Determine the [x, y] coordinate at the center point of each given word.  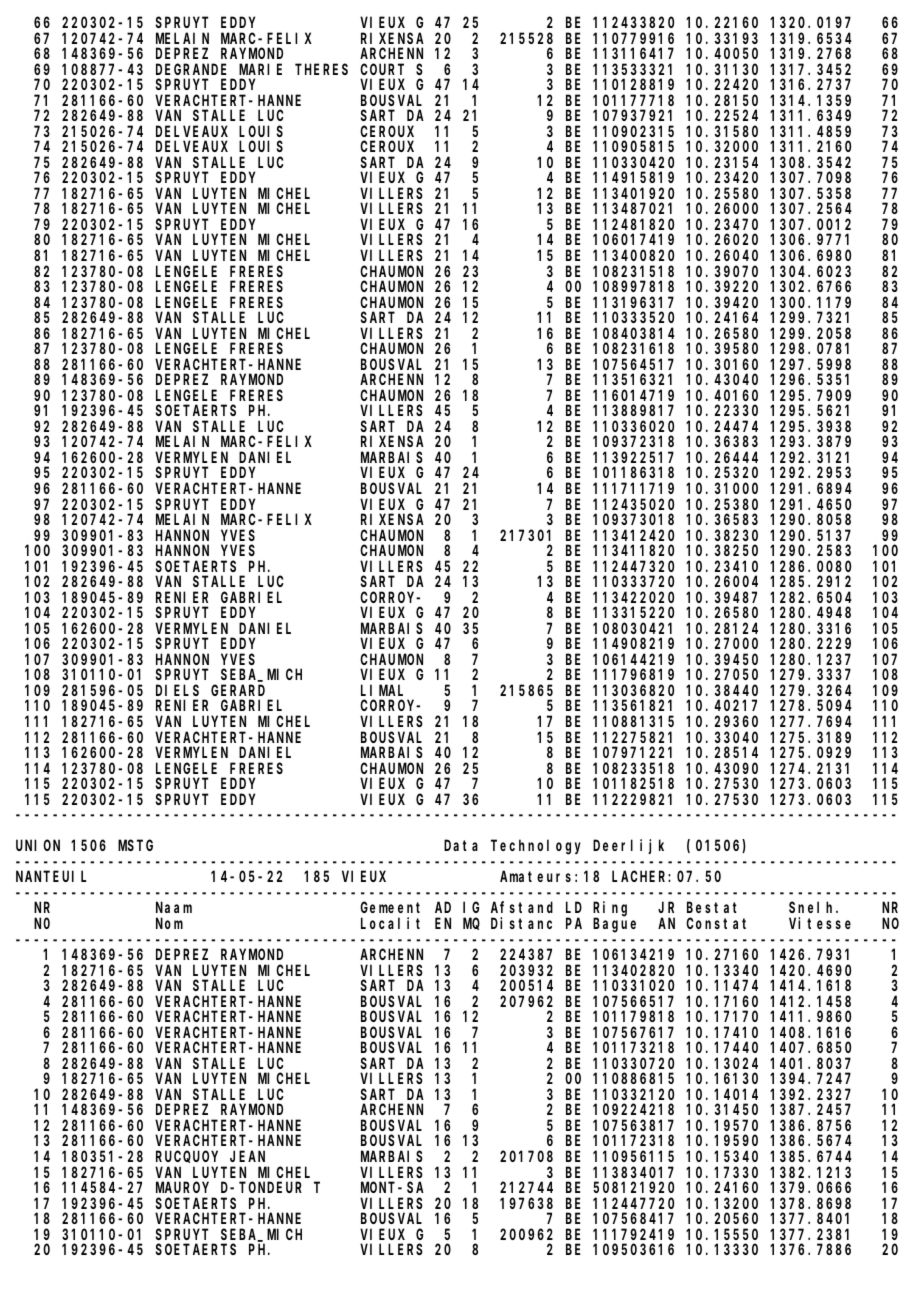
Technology [536, 847]
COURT [382, 69]
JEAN [247, 1156]
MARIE [260, 69]
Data [461, 846]
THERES [321, 69]
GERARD [238, 690]
